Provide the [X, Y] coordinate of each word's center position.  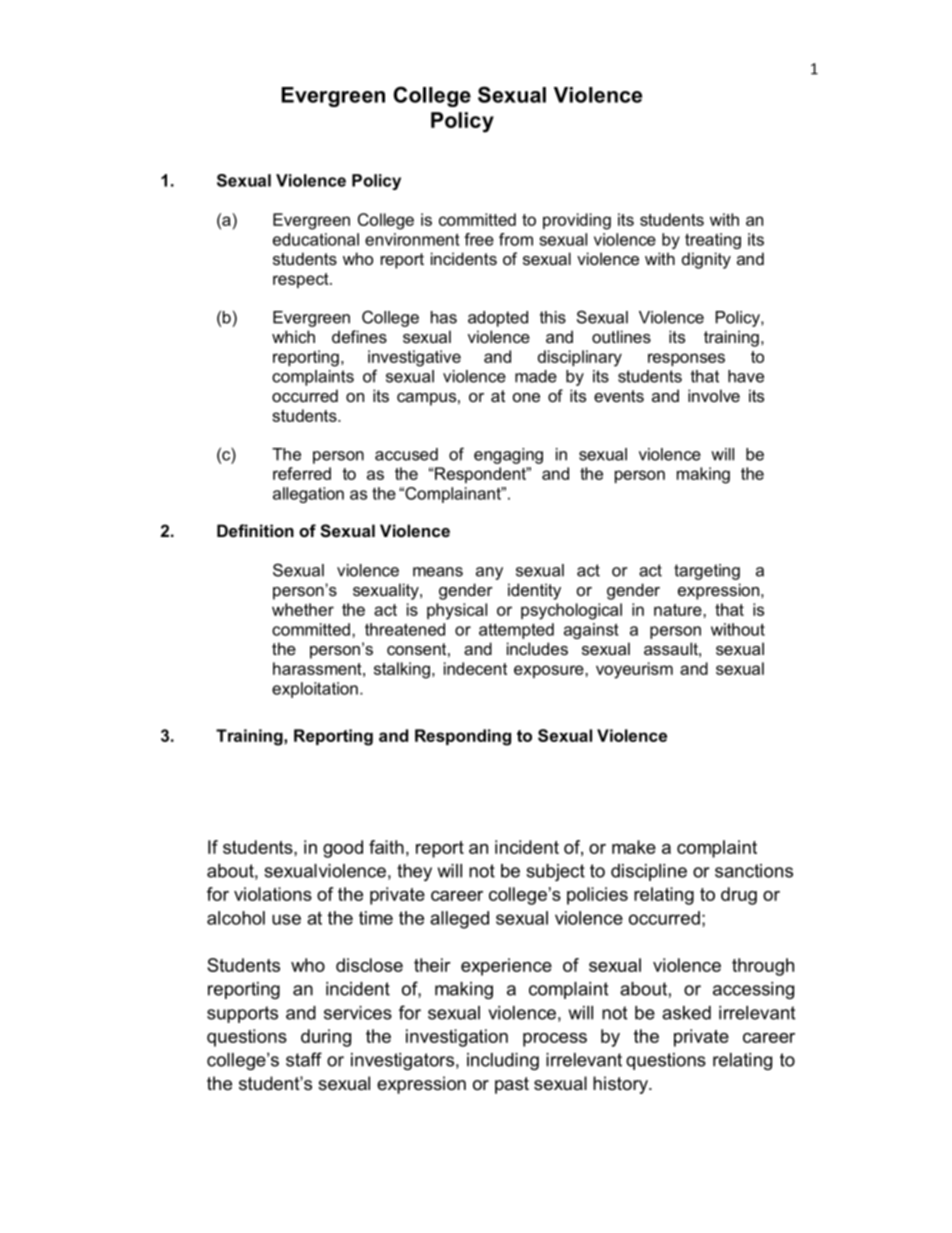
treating [713, 241]
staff [304, 1059]
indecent [475, 668]
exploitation [315, 690]
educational [316, 239]
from [516, 239]
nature [679, 610]
